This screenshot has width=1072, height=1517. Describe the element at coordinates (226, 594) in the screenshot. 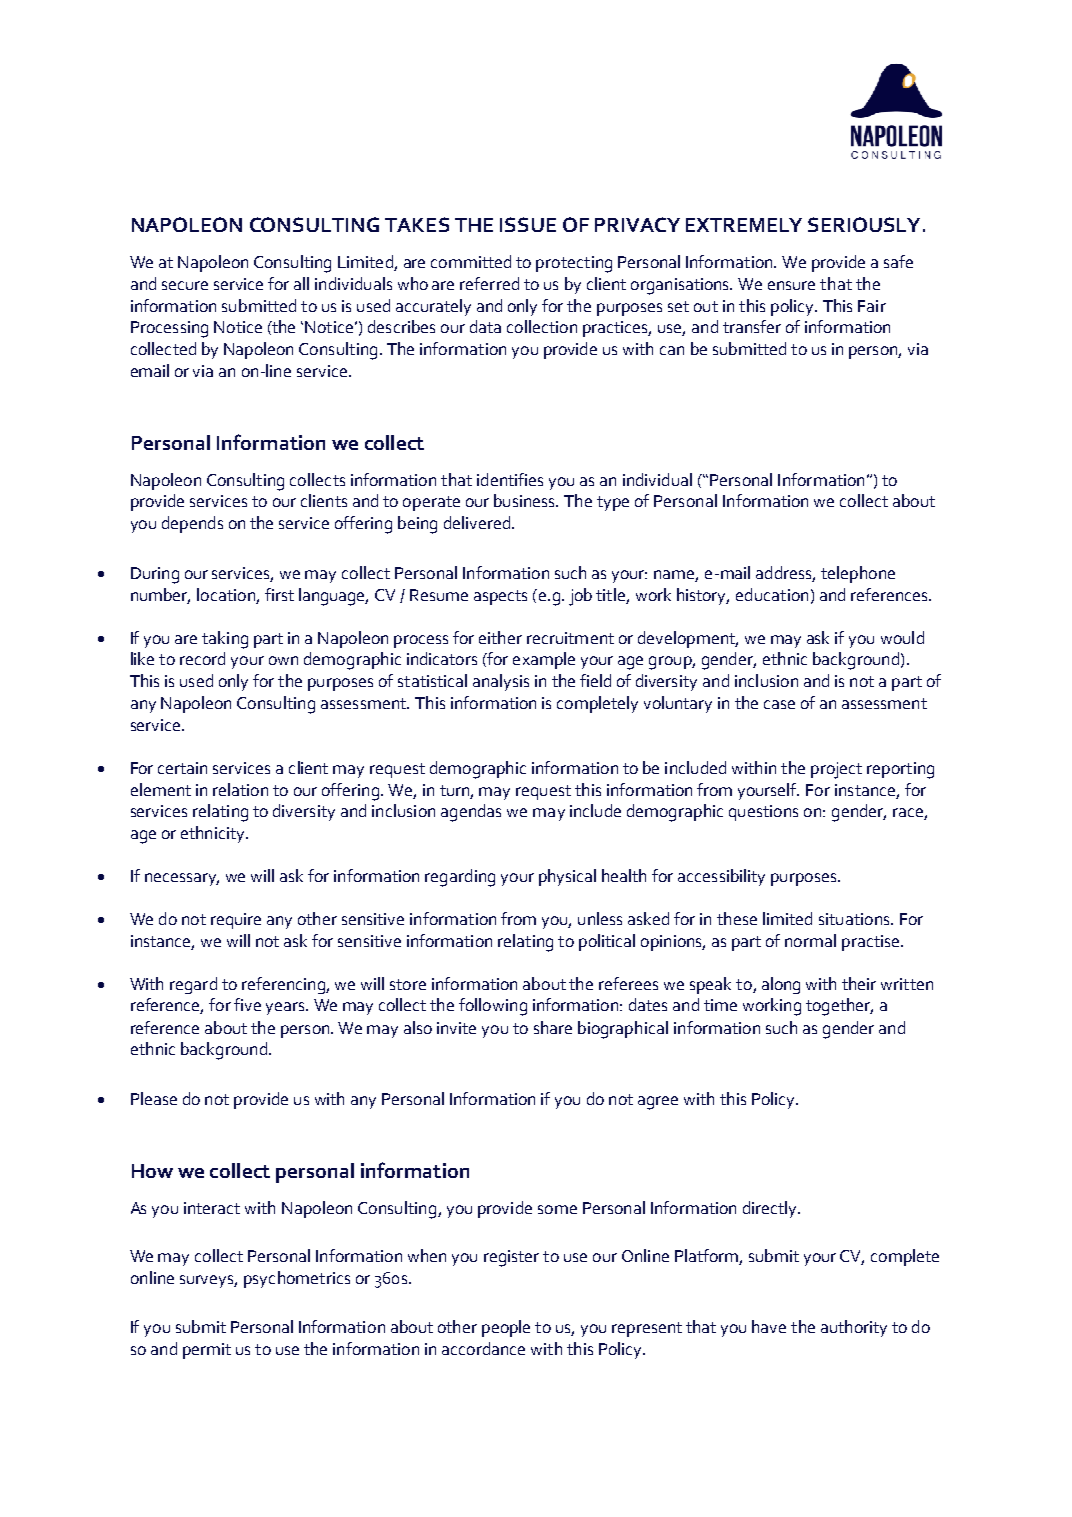

I see `location` at that location.
